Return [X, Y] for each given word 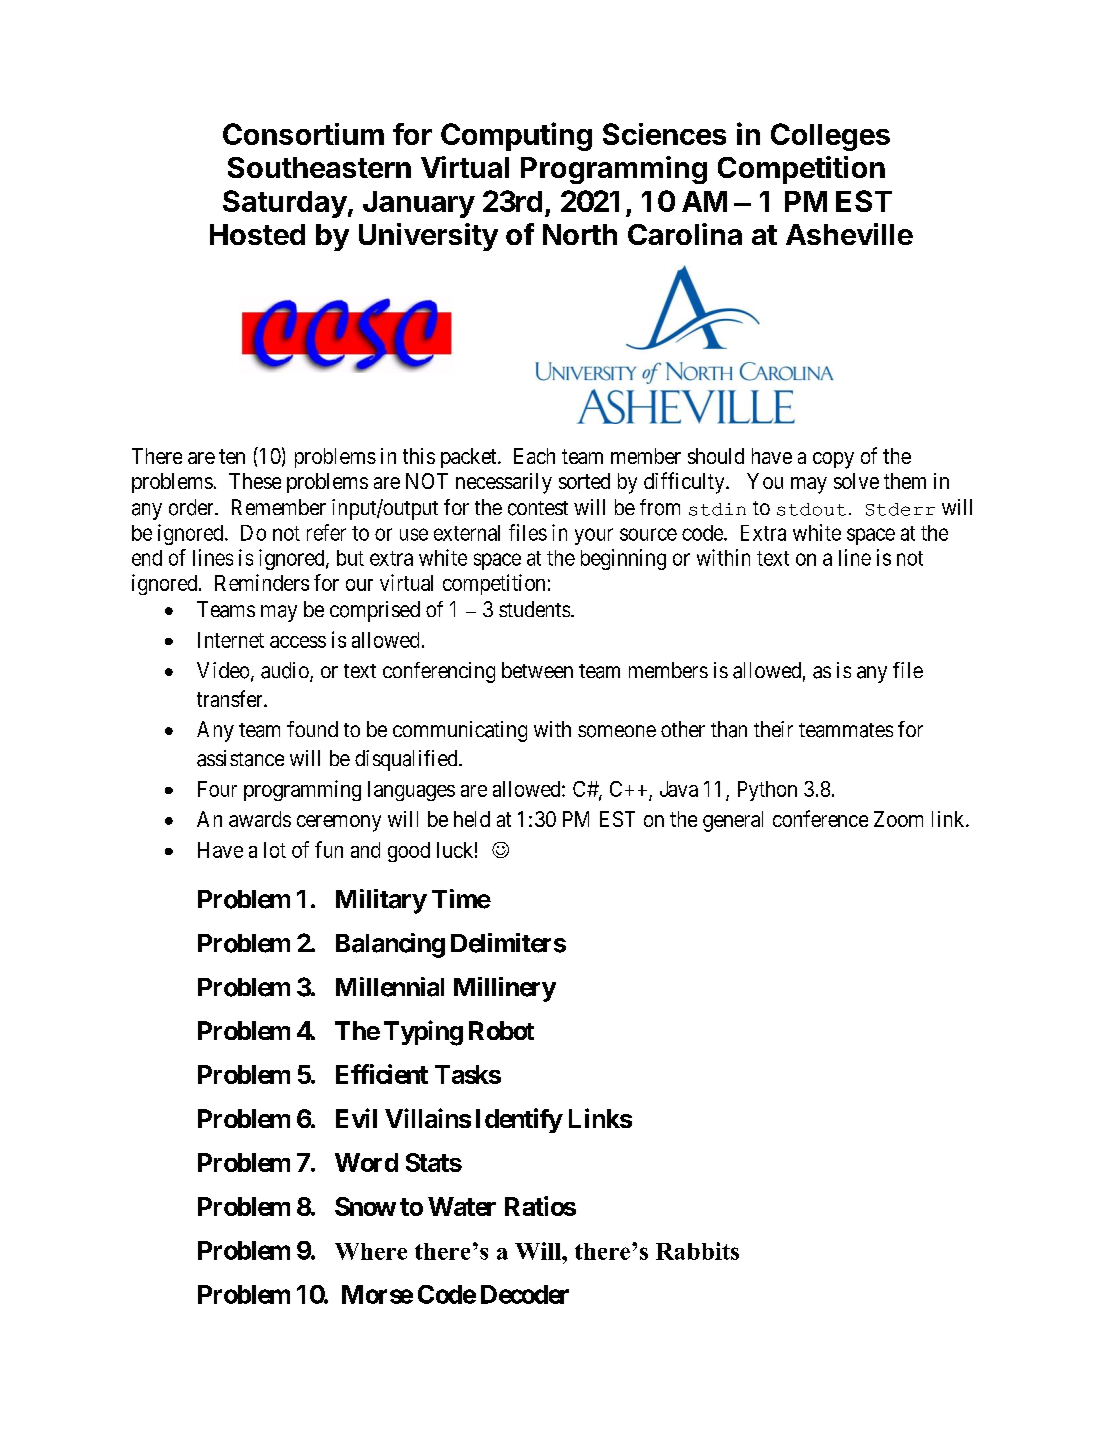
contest [538, 508]
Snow [365, 1206]
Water [462, 1206]
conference [820, 818]
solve [856, 481]
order [192, 507]
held [472, 819]
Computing [516, 136]
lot [275, 850]
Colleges [830, 137]
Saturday [285, 204]
